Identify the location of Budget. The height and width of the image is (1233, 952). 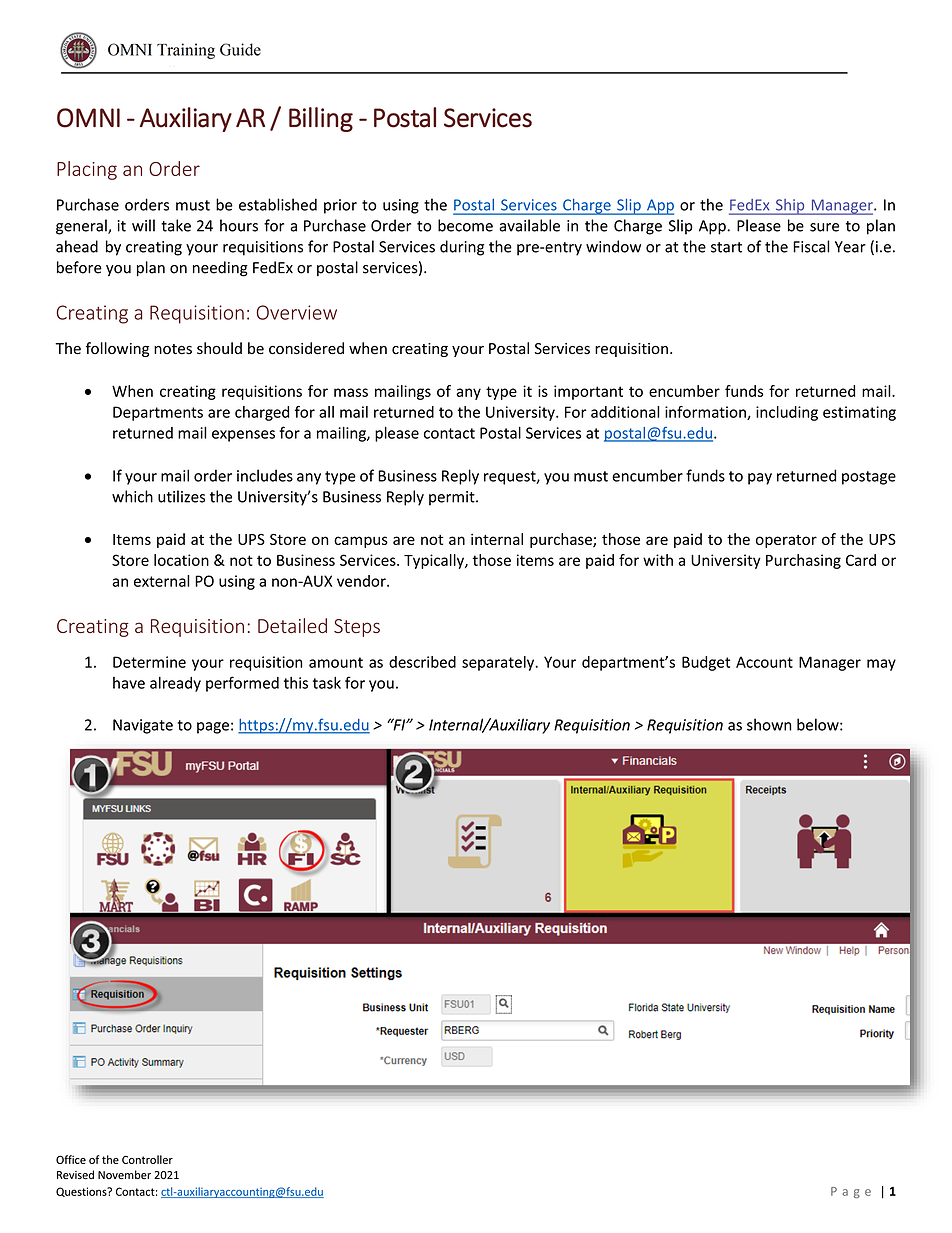
(706, 663).
